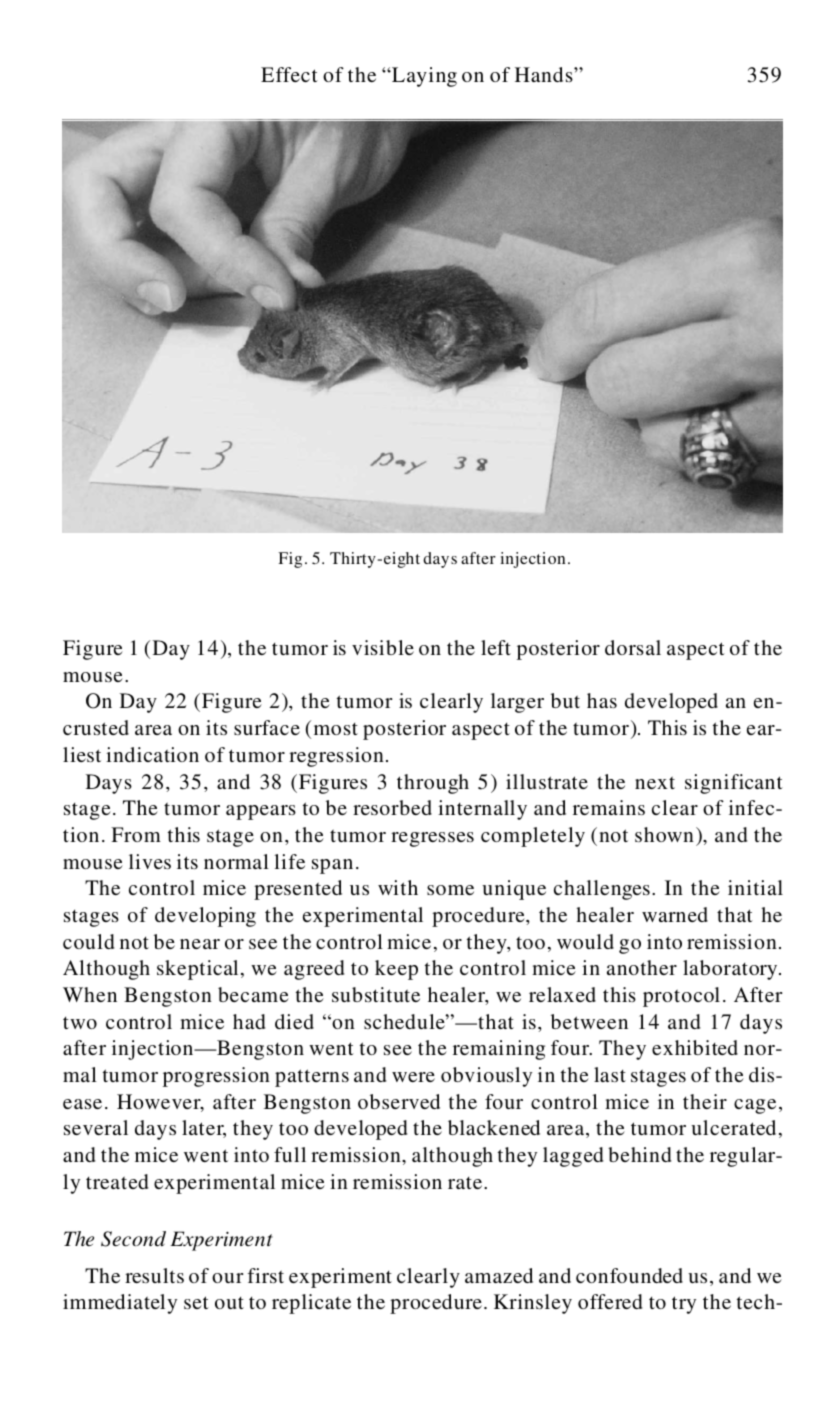 The width and height of the screenshot is (840, 1408). I want to click on left, so click(496, 647).
